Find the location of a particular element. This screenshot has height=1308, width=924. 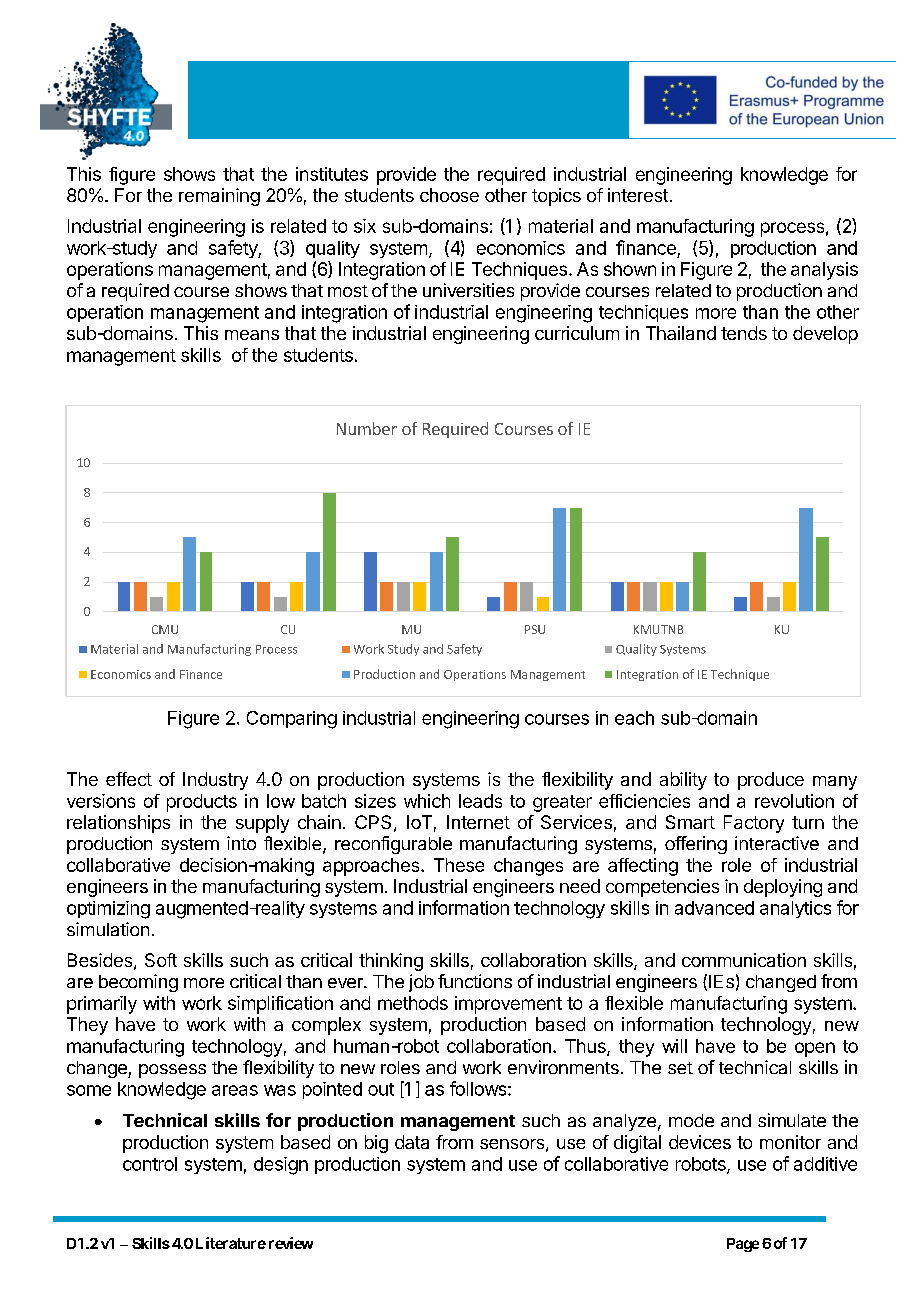

Industry is located at coordinates (215, 781).
